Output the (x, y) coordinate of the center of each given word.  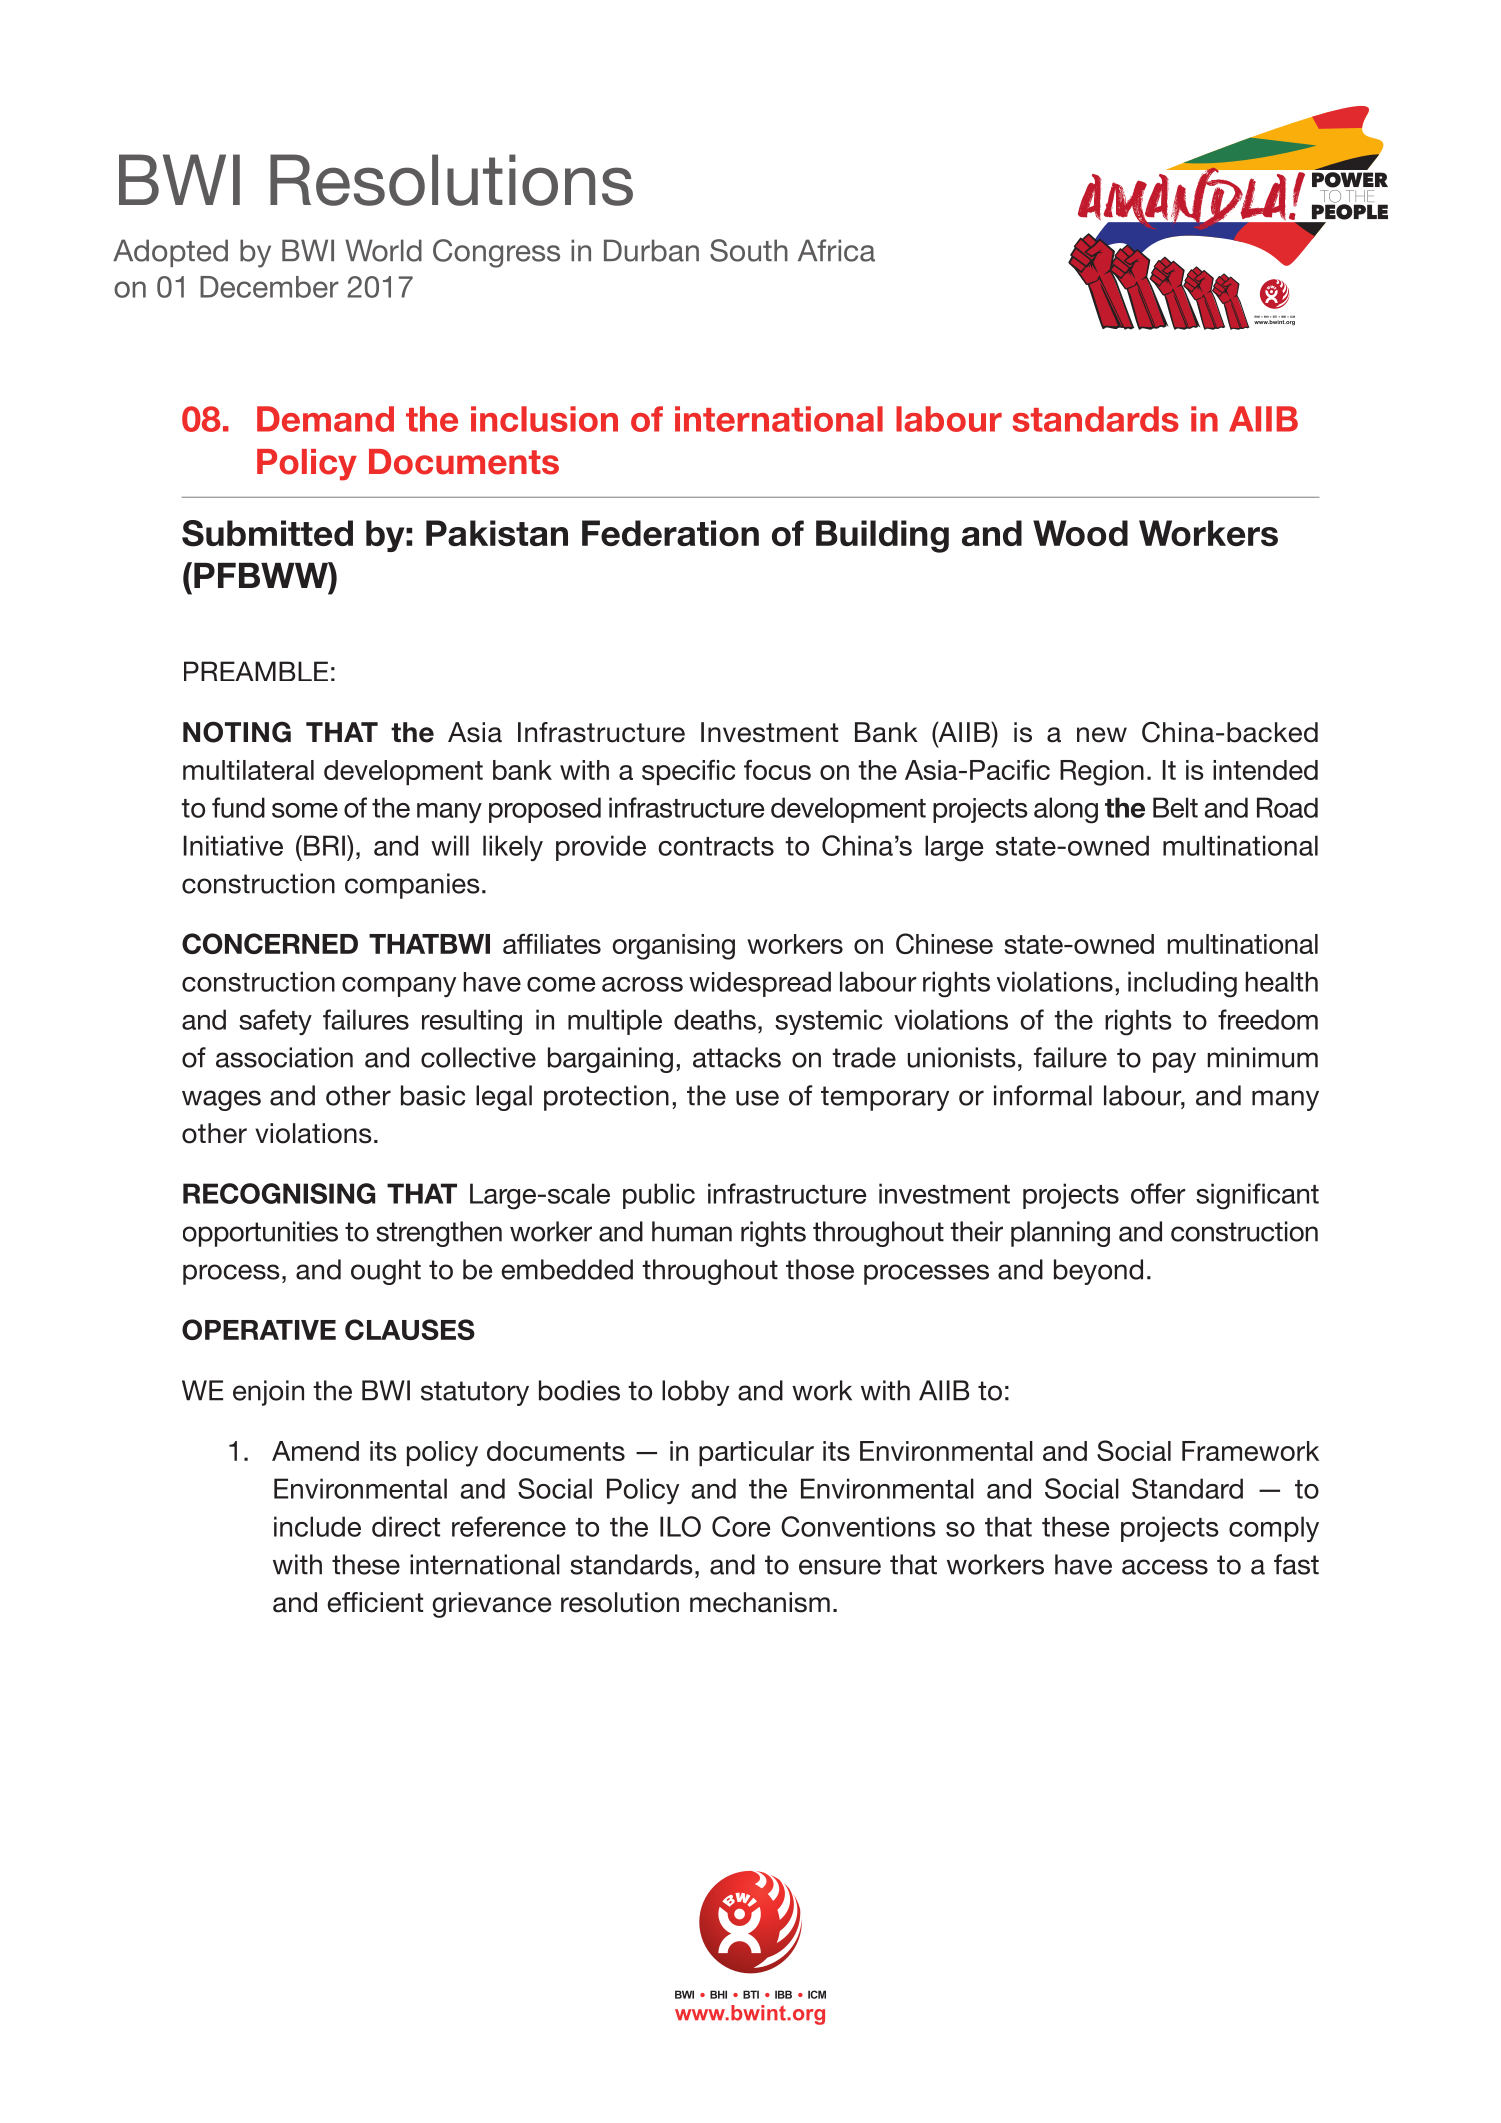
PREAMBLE (256, 671)
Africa (836, 250)
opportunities (260, 1234)
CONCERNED (270, 943)
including (1182, 984)
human (692, 1231)
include (317, 1526)
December (269, 287)
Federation (670, 533)
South (749, 250)
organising (673, 947)
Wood (1080, 533)
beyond (1098, 1272)
